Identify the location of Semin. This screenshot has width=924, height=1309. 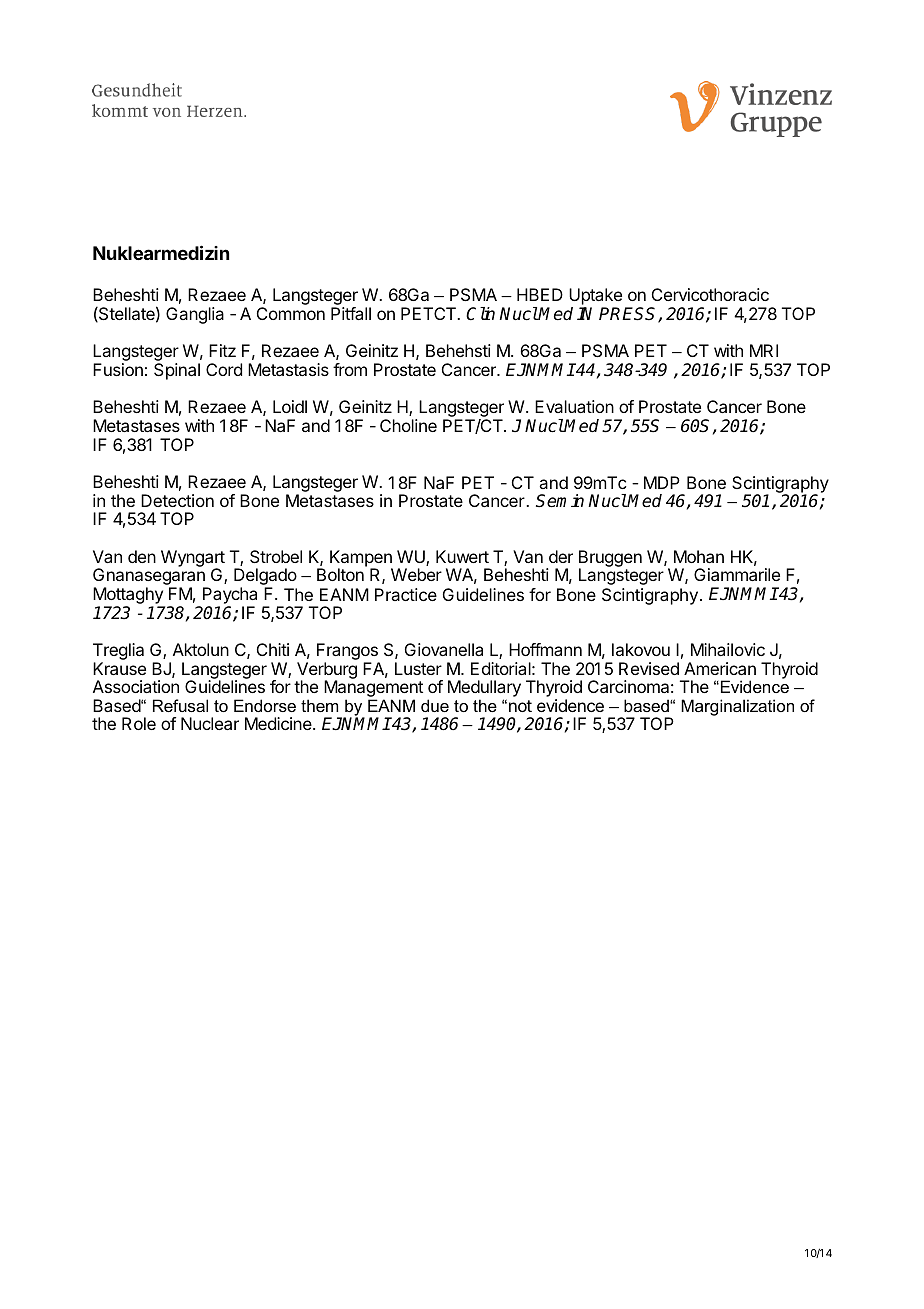
(560, 501).
